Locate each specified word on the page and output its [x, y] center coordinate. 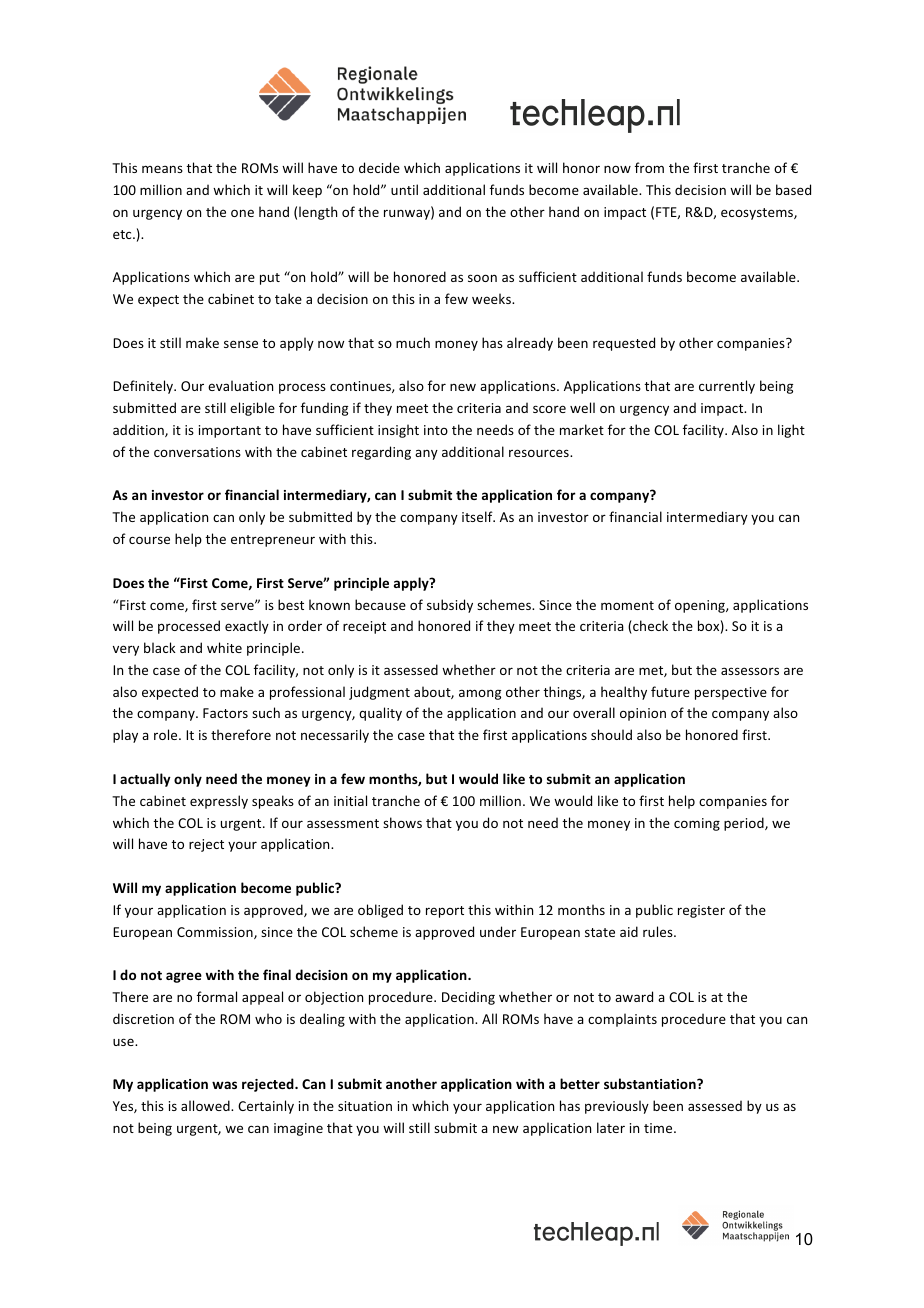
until [404, 189]
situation [365, 1106]
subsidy [450, 606]
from [649, 167]
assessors [750, 671]
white [224, 647]
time [659, 1128]
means [162, 169]
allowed [206, 1105]
